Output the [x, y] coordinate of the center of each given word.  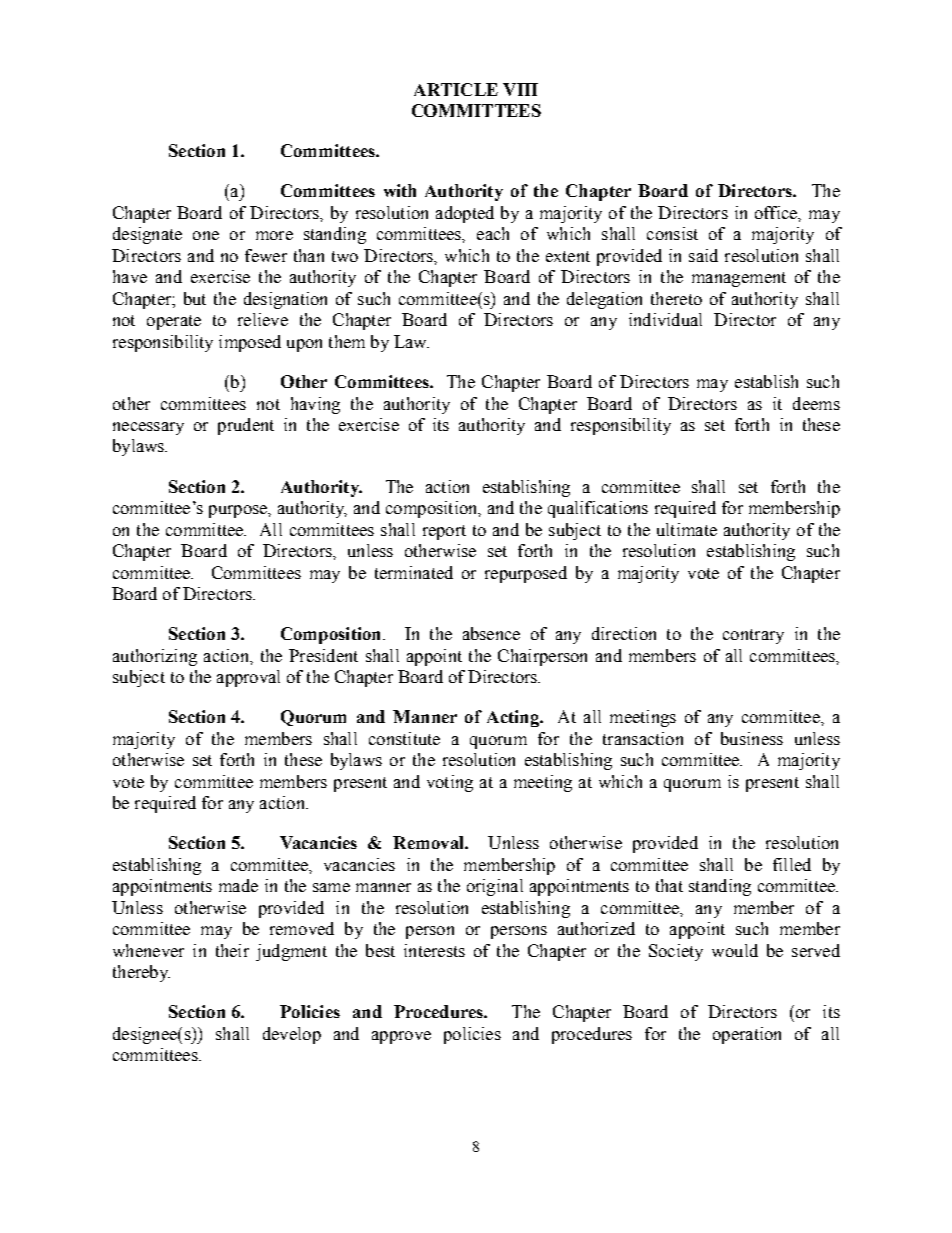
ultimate [687, 529]
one [206, 235]
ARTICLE [456, 89]
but [195, 298]
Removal [429, 842]
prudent [246, 426]
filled [792, 864]
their [232, 950]
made [238, 885]
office [777, 212]
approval [248, 678]
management [739, 279]
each [493, 233]
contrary [753, 636]
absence [491, 633]
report [444, 532]
